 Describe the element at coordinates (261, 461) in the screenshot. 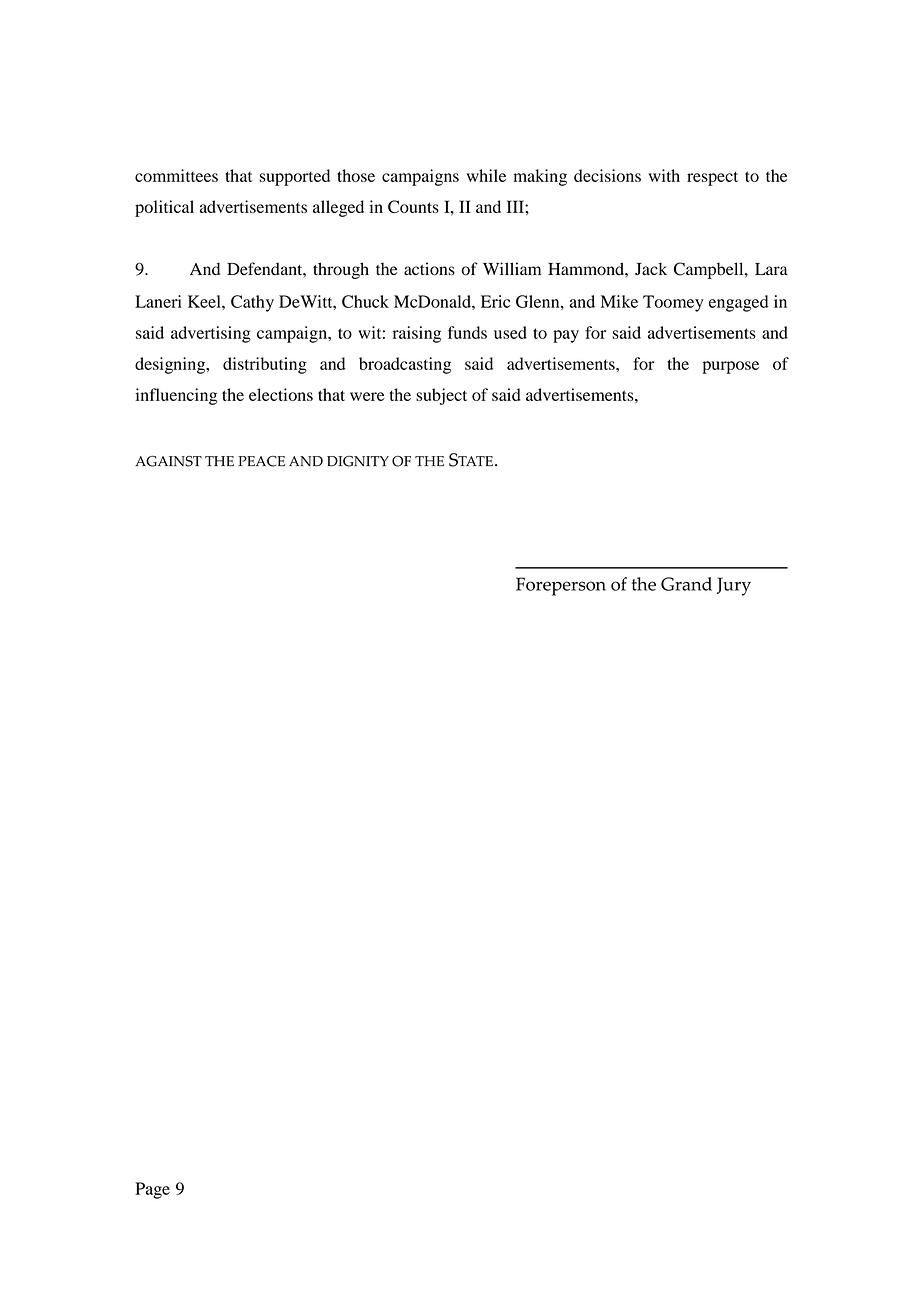

I see `PEACE` at that location.
